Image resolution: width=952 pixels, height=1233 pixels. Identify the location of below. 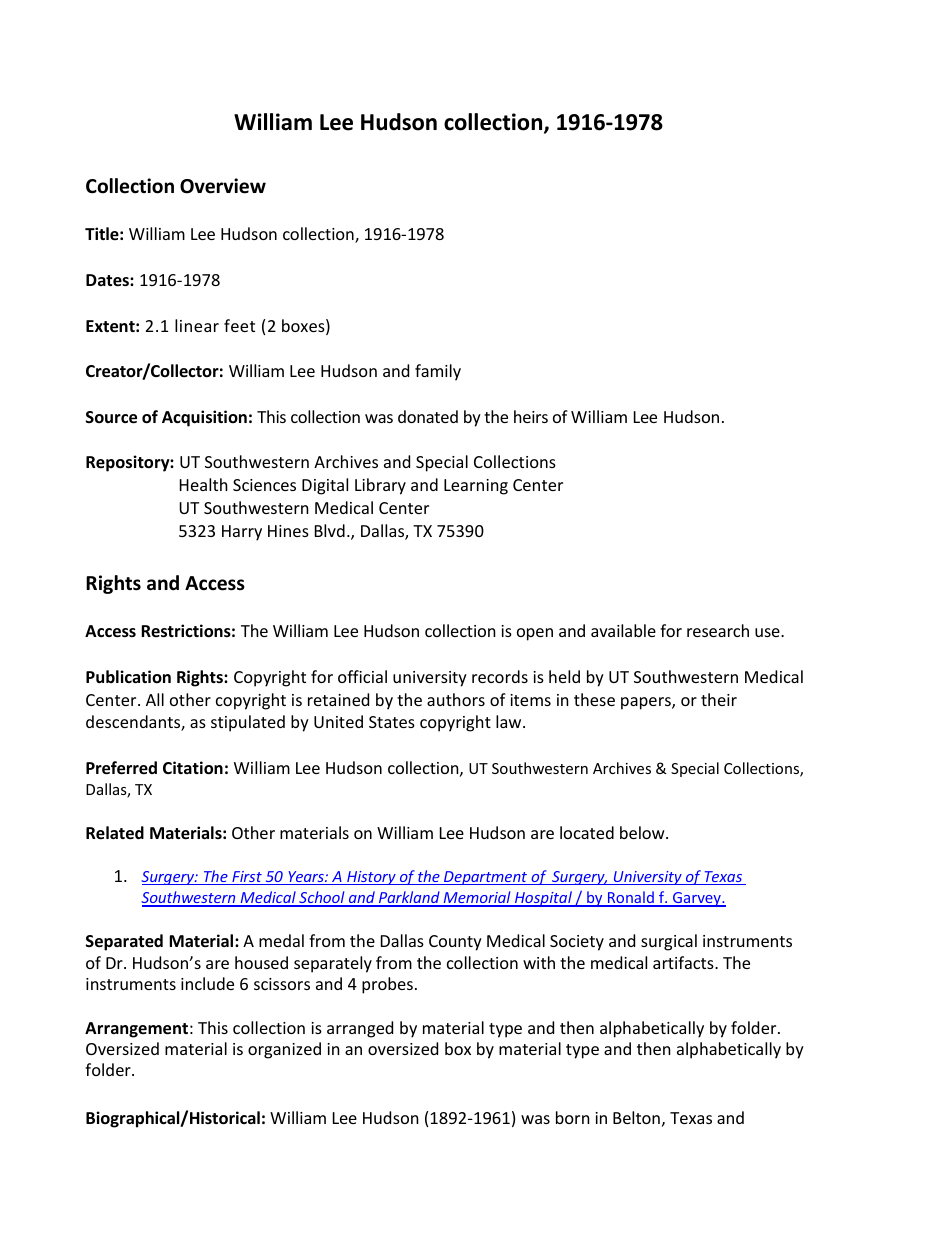
(643, 832).
